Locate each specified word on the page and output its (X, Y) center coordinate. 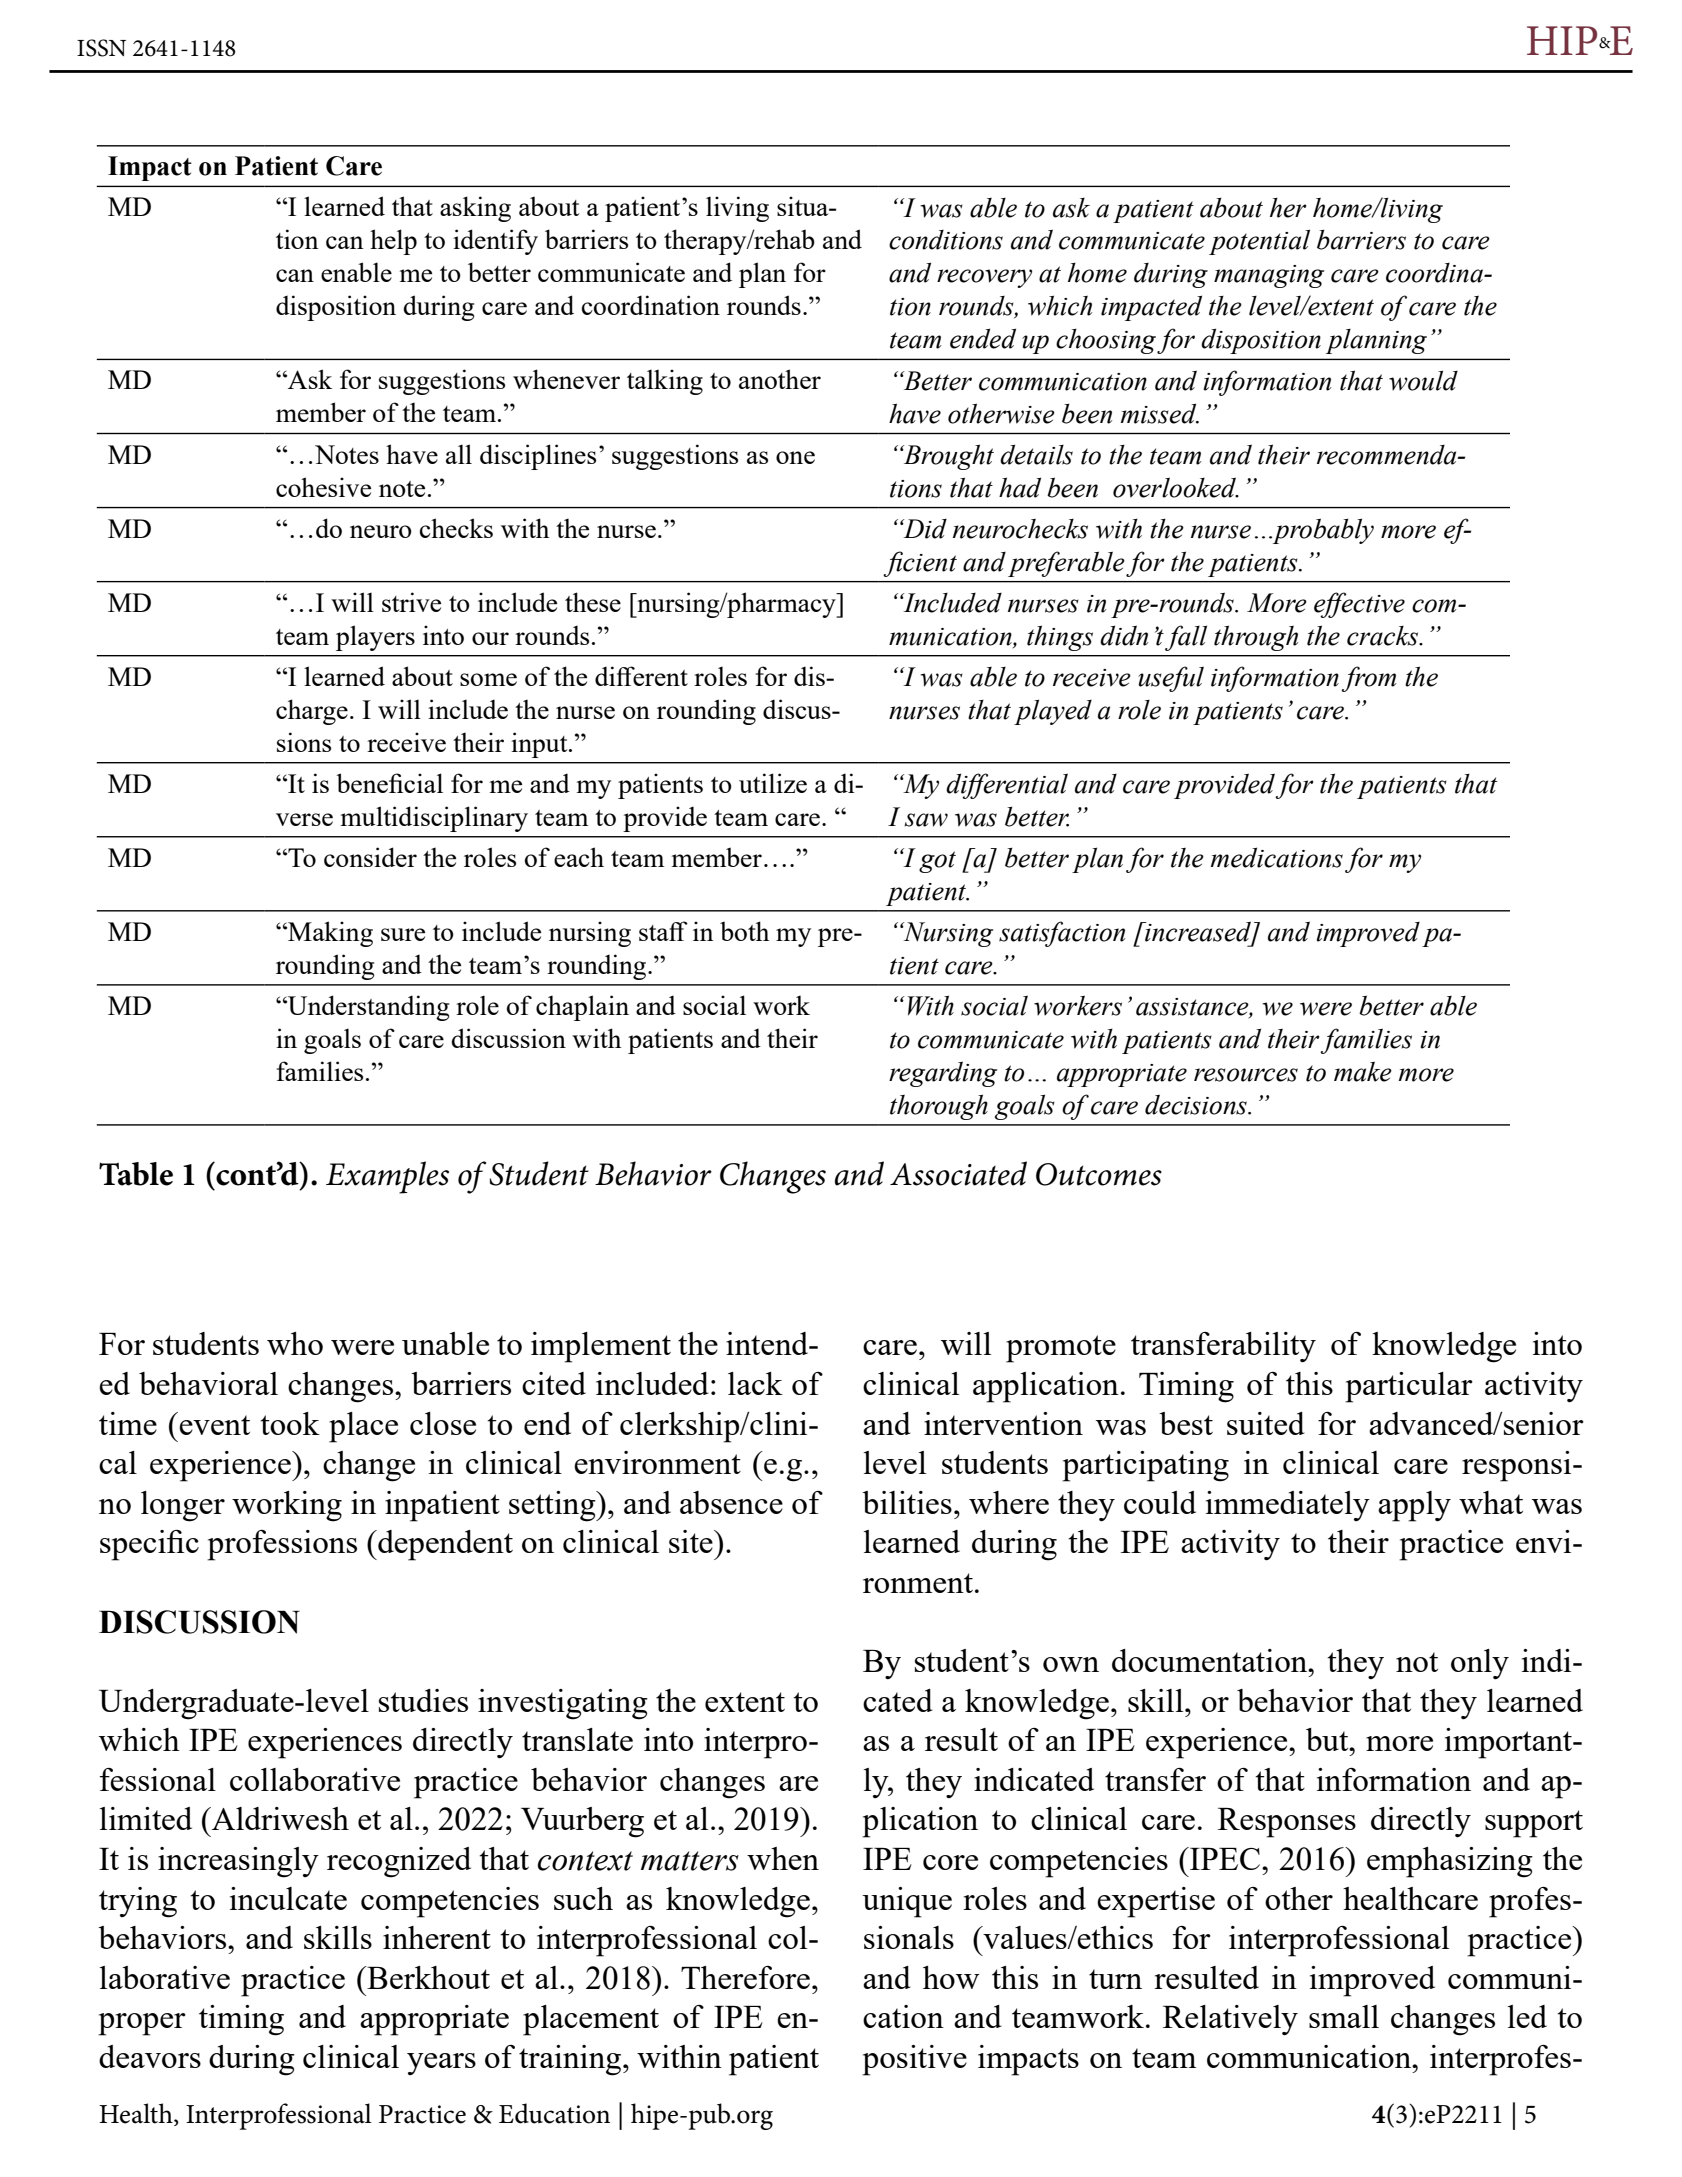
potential (1259, 242)
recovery (984, 278)
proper (142, 2024)
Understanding (367, 1008)
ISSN (101, 48)
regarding (943, 1074)
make (1363, 1071)
